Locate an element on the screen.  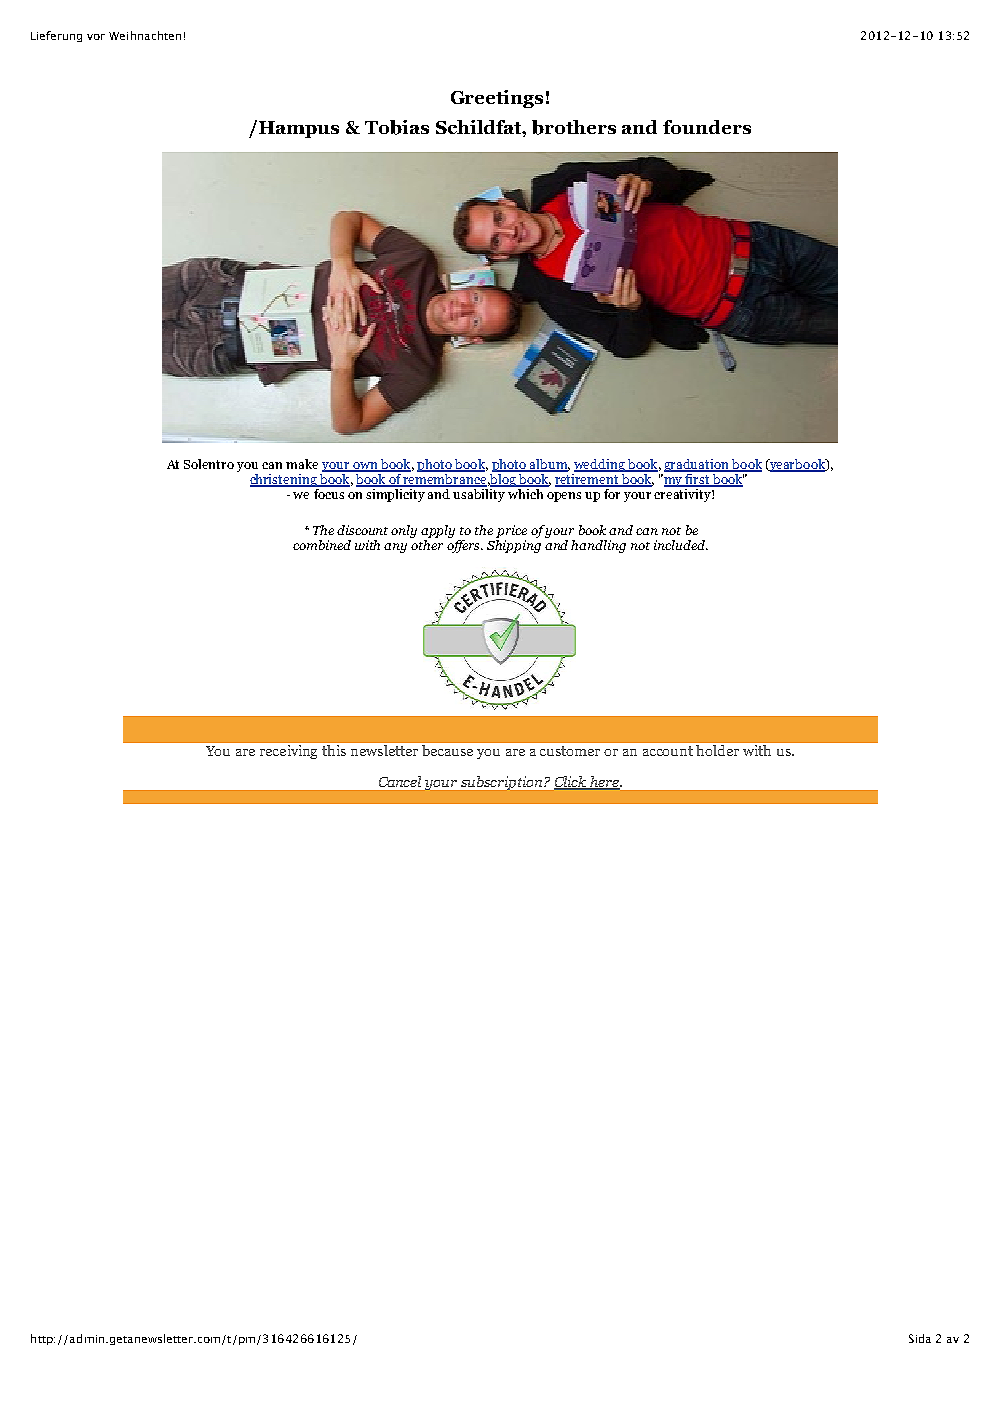
founders is located at coordinates (707, 127).
